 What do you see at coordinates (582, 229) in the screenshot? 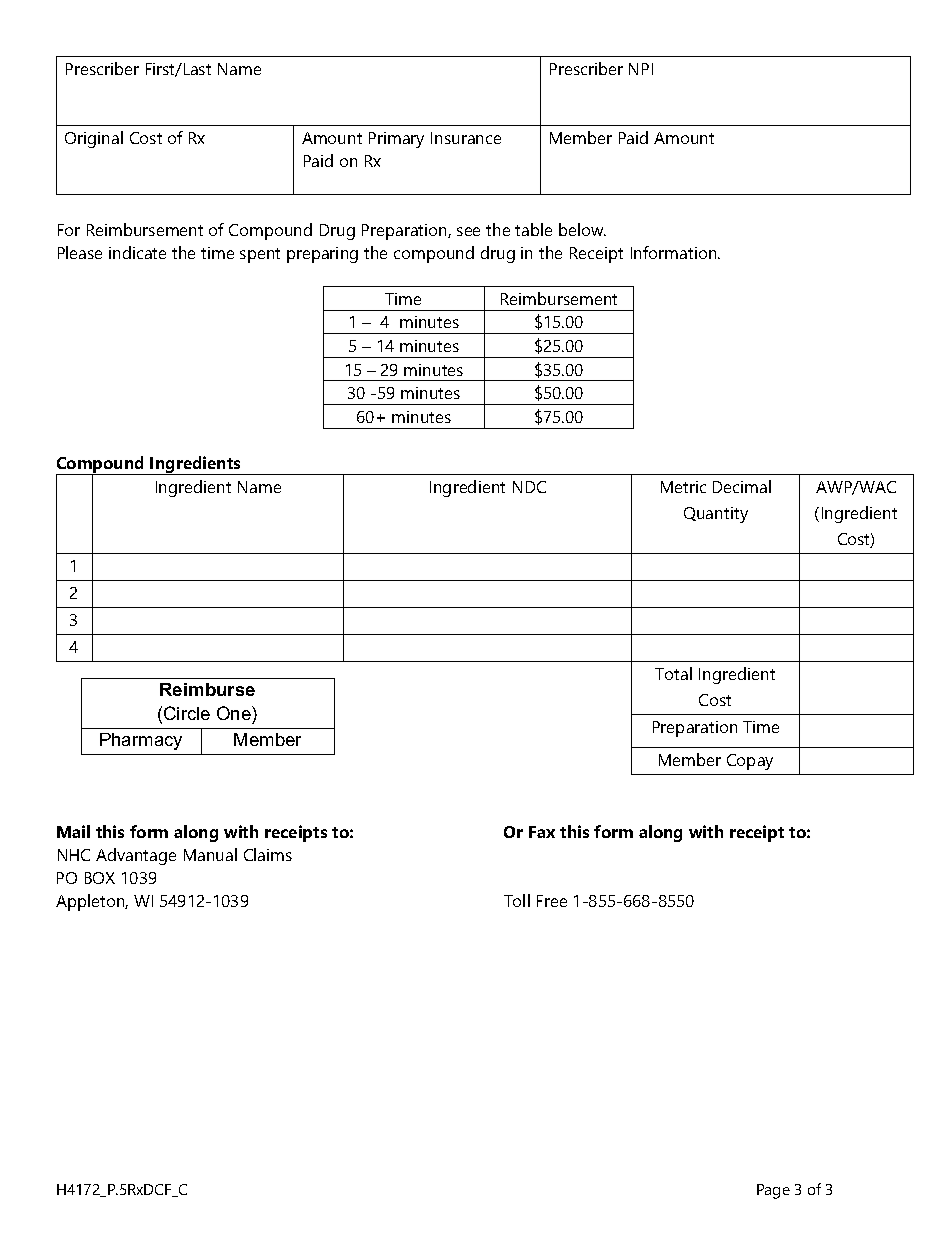
I see `below` at bounding box center [582, 229].
